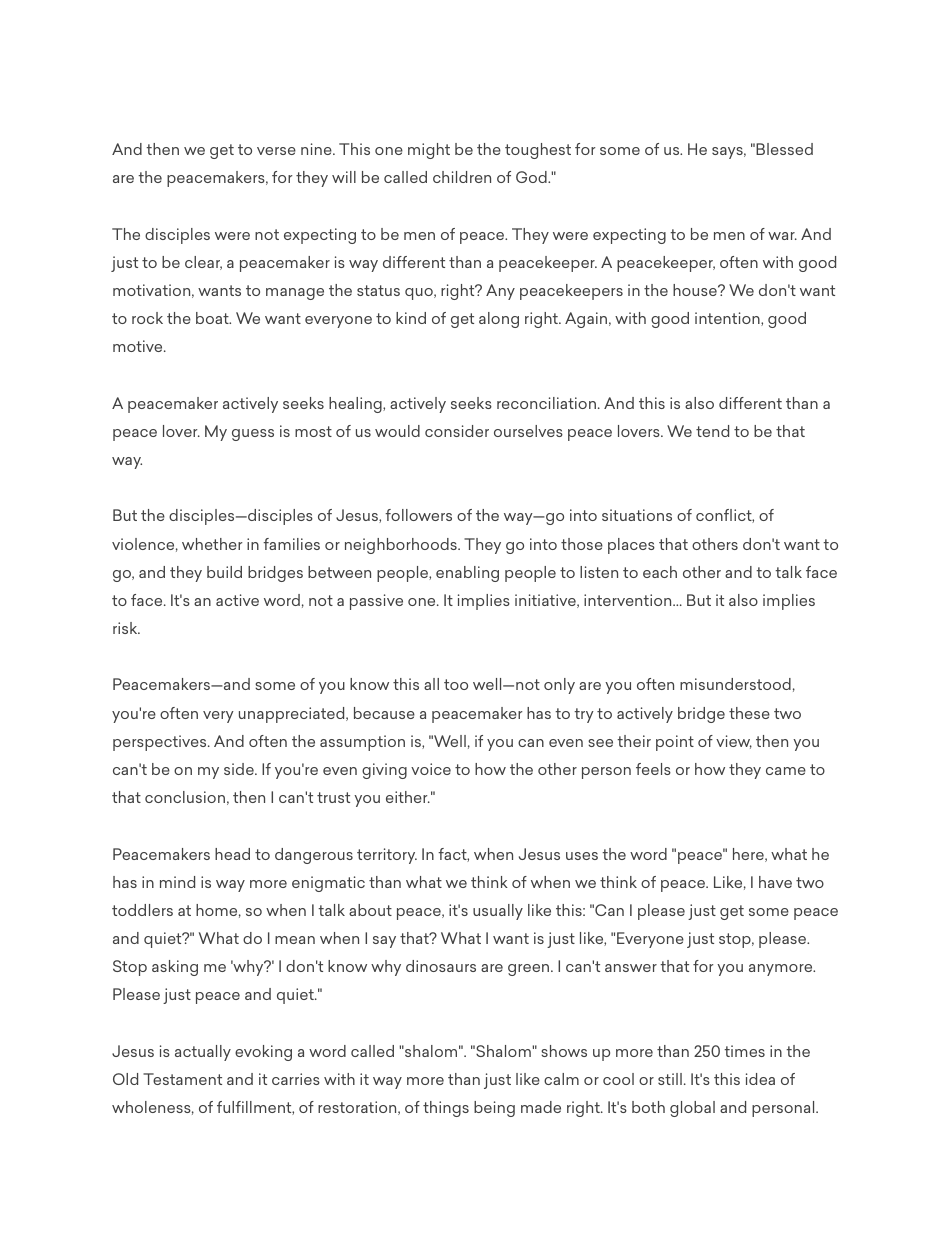 The height and width of the screenshot is (1233, 952). What do you see at coordinates (670, 1079) in the screenshot?
I see `still` at bounding box center [670, 1079].
